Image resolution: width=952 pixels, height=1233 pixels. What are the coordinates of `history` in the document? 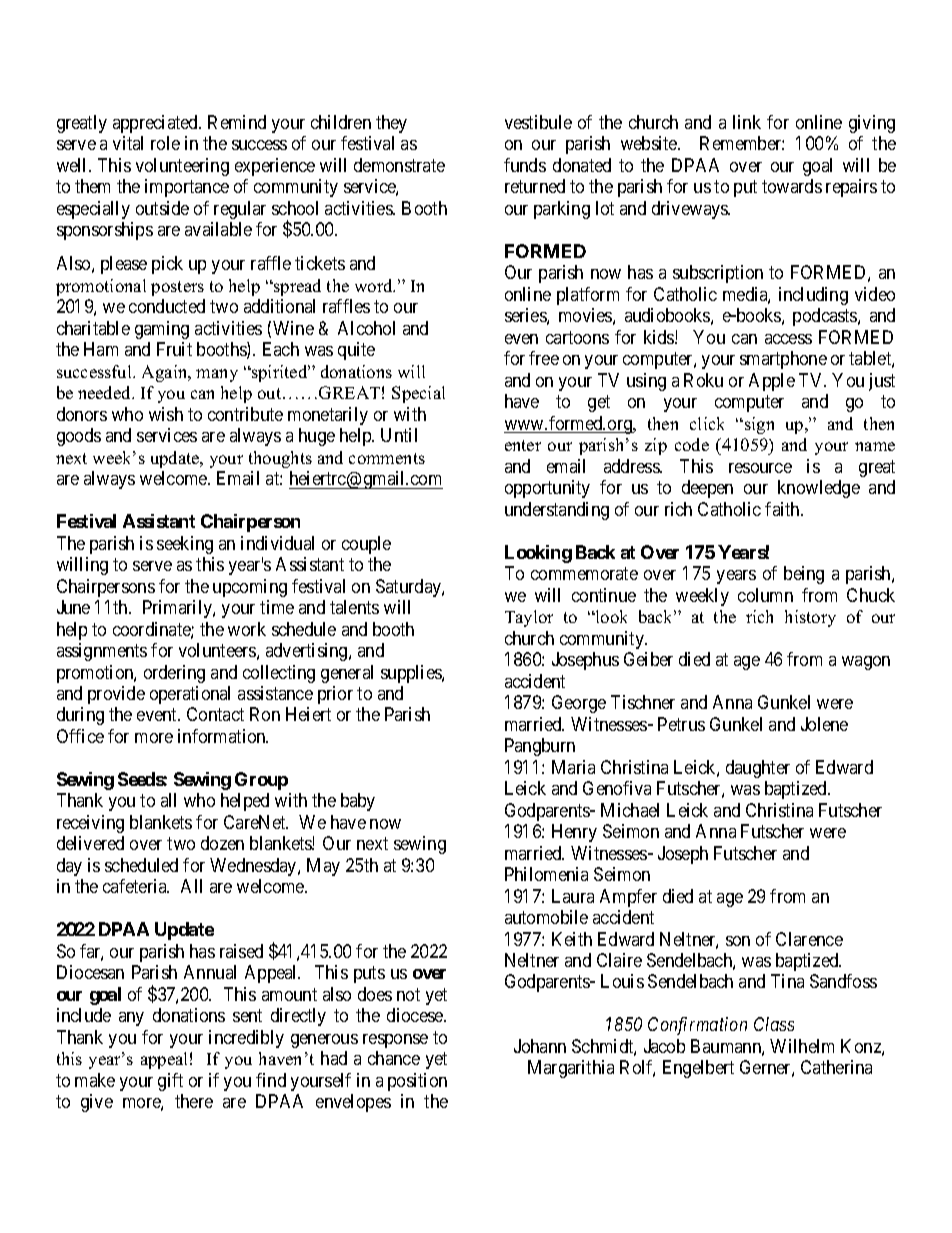 It's located at (810, 618).
